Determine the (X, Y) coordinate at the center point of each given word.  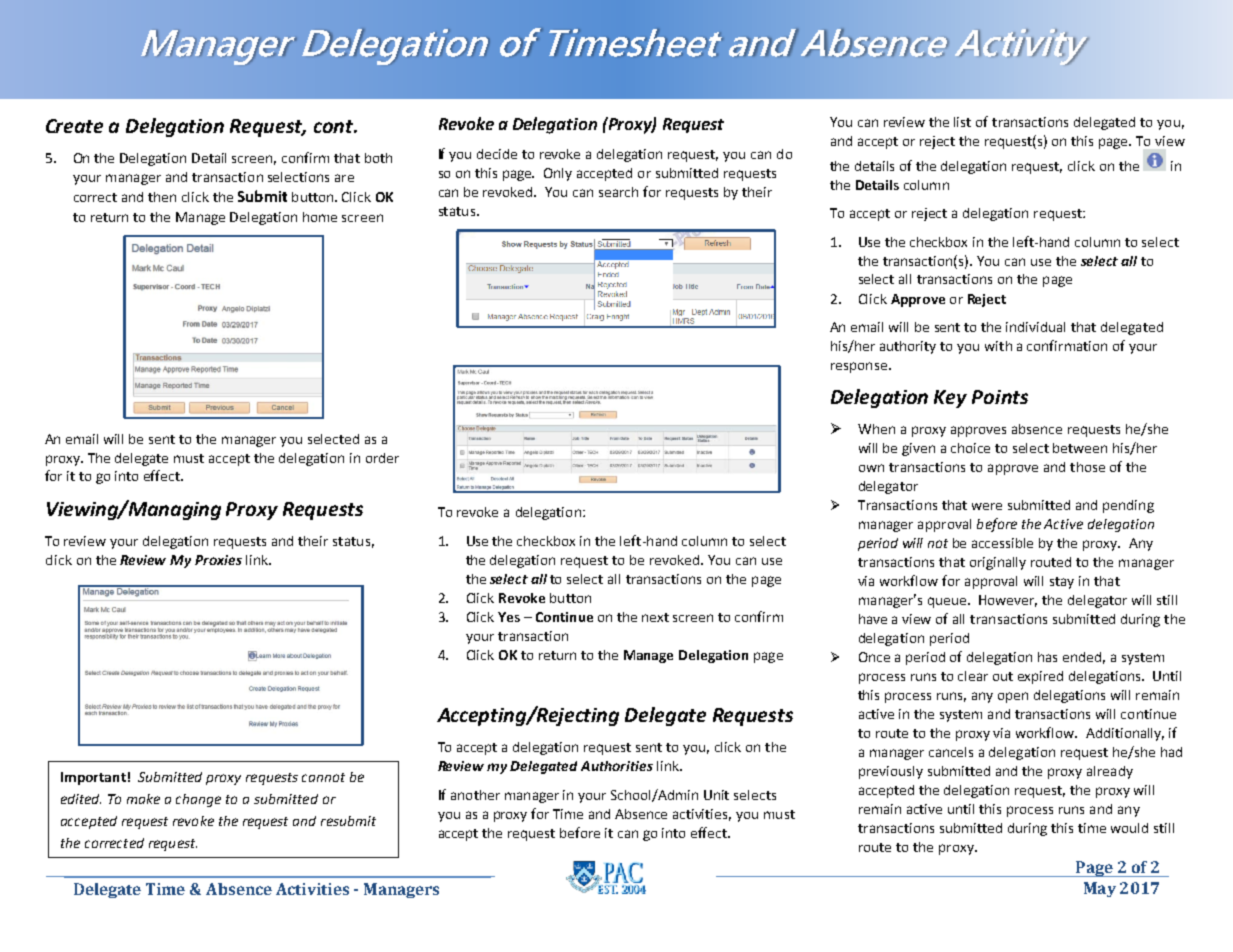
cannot (323, 777)
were (987, 506)
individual (1035, 327)
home (320, 217)
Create (74, 126)
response (859, 367)
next (655, 617)
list (962, 122)
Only (558, 174)
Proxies (218, 560)
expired (1040, 677)
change (198, 800)
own (871, 468)
